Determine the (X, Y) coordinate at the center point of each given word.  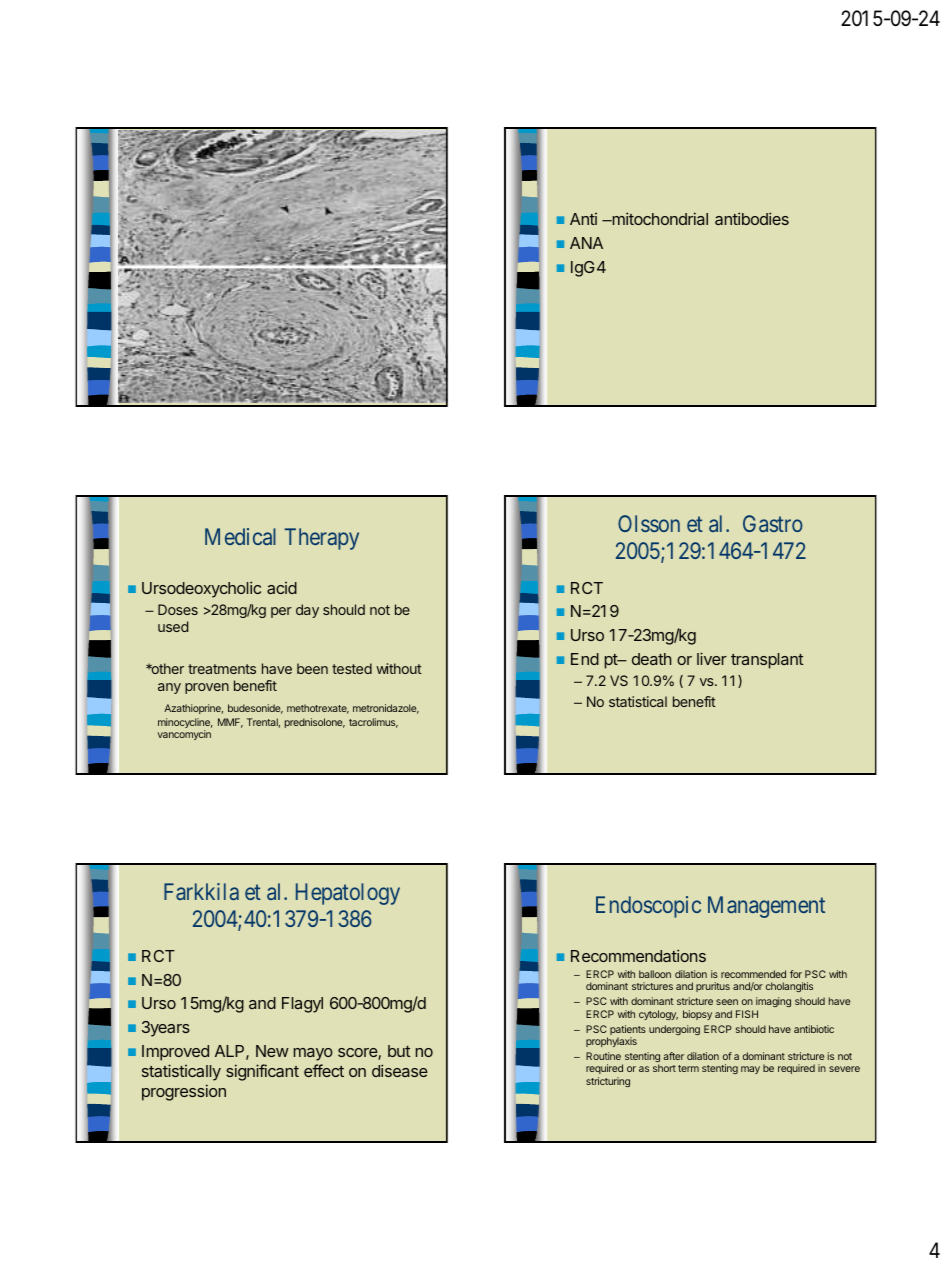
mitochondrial (659, 218)
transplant (767, 661)
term (688, 1068)
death (652, 659)
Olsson (649, 523)
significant (262, 1072)
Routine (603, 1056)
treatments (222, 669)
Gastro (773, 523)
